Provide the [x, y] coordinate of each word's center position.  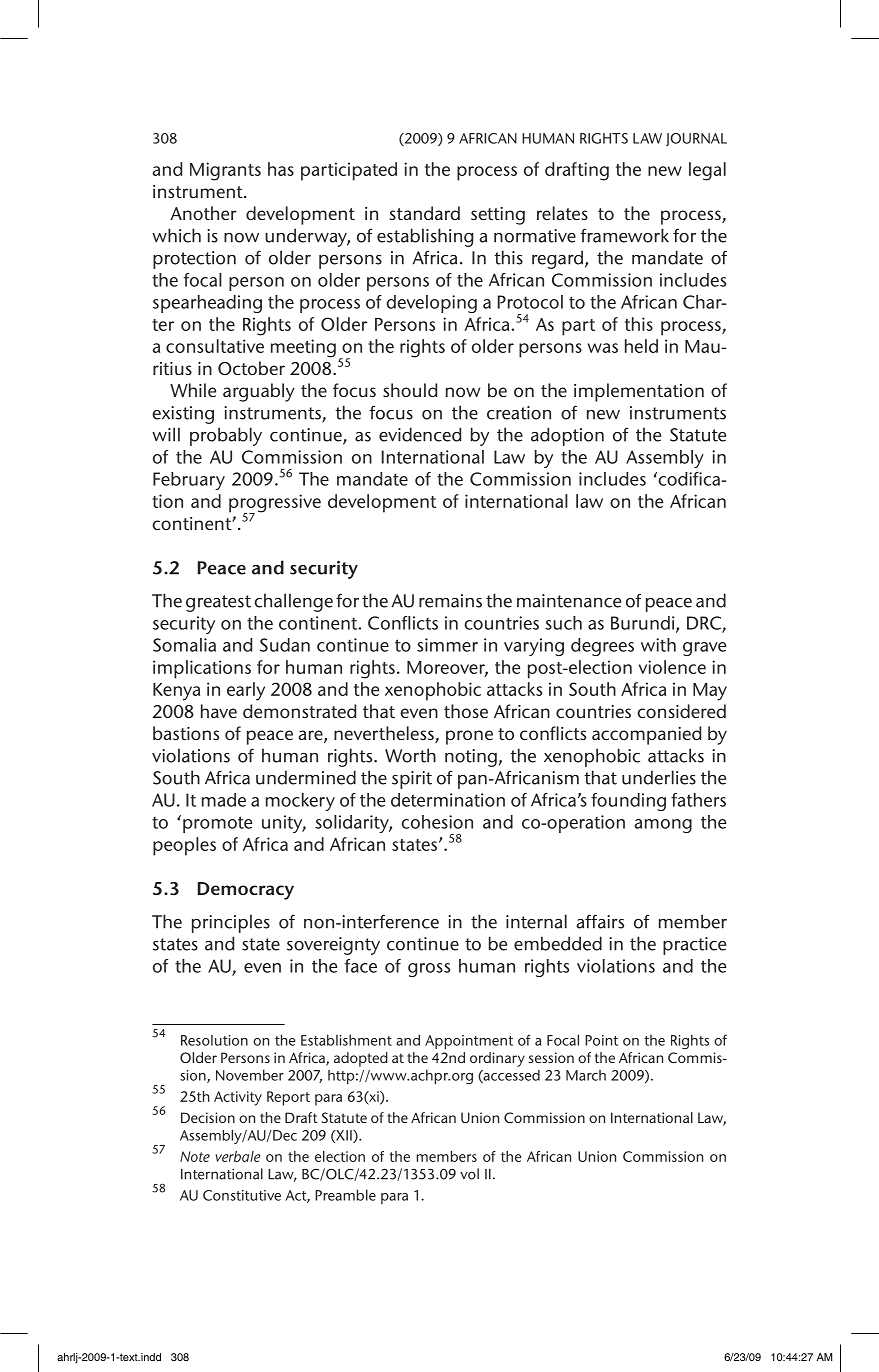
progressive [275, 504]
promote [217, 824]
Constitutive [242, 1195]
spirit [412, 780]
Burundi [644, 624]
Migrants [225, 171]
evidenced [420, 434]
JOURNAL [696, 139]
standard [425, 213]
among [663, 826]
